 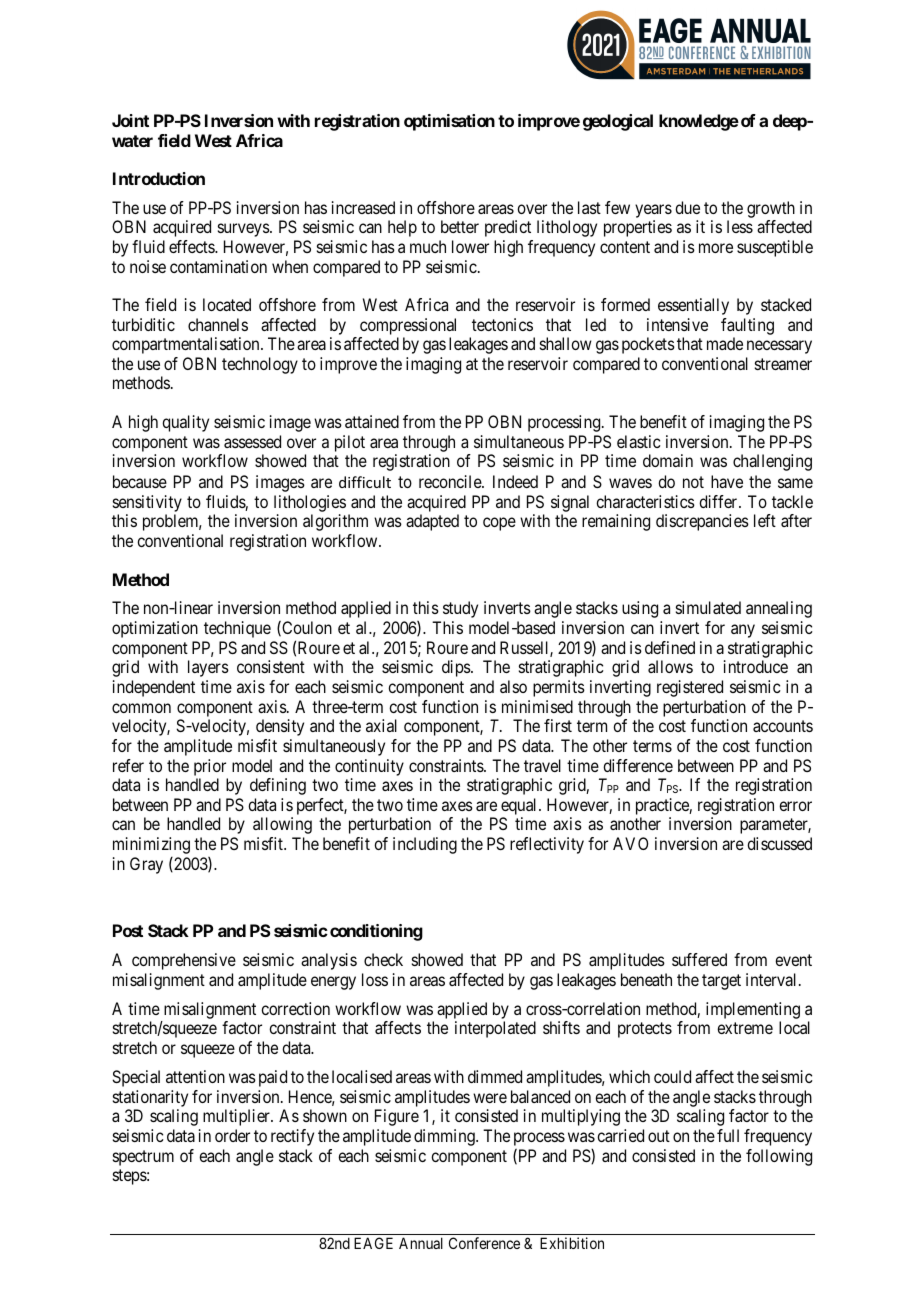 I want to click on optimisation, so click(x=449, y=122).
